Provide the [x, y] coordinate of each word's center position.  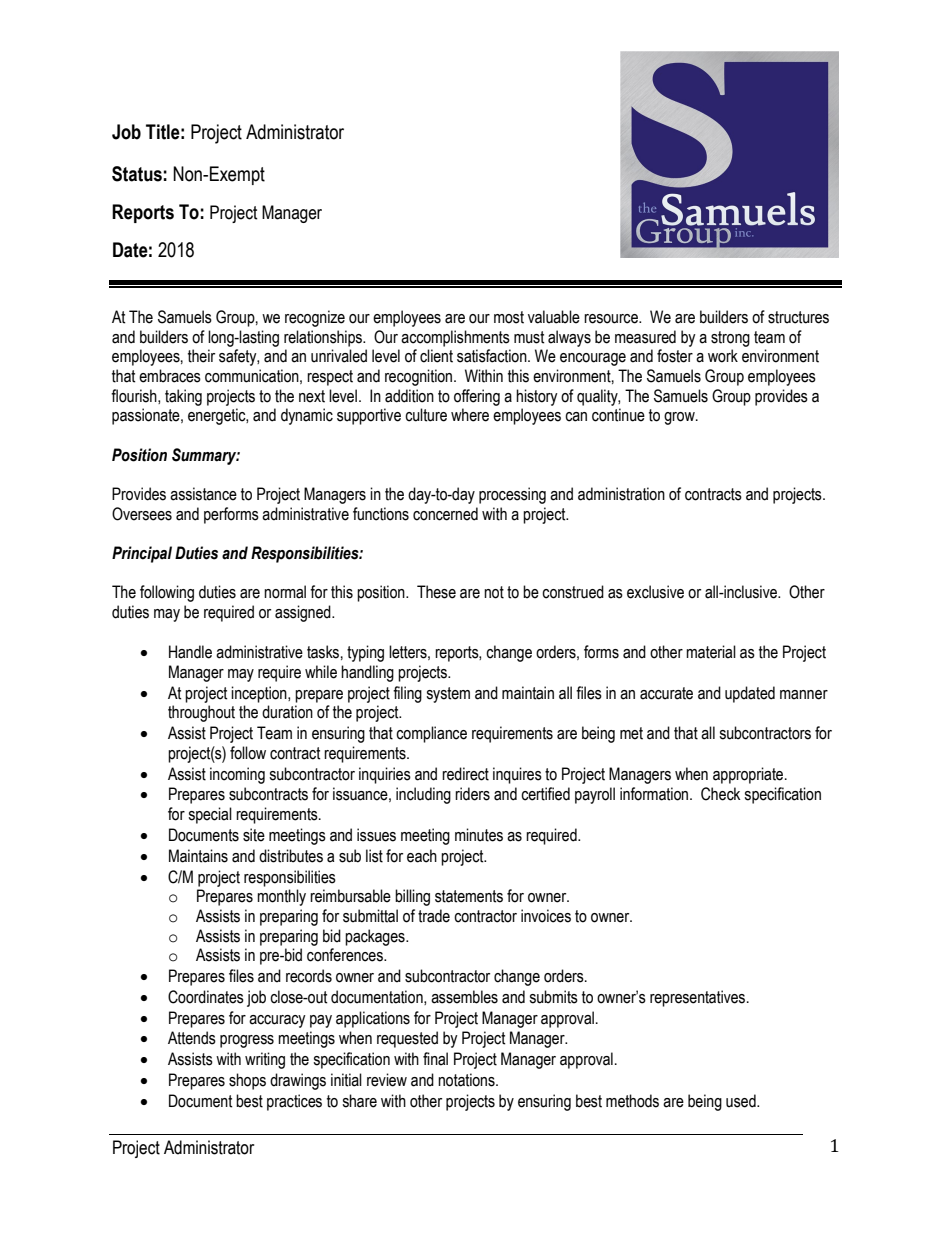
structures [798, 317]
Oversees [142, 514]
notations [467, 1080]
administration [621, 494]
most [509, 317]
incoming [237, 775]
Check [720, 794]
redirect [465, 774]
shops [247, 1081]
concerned [445, 514]
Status [137, 174]
